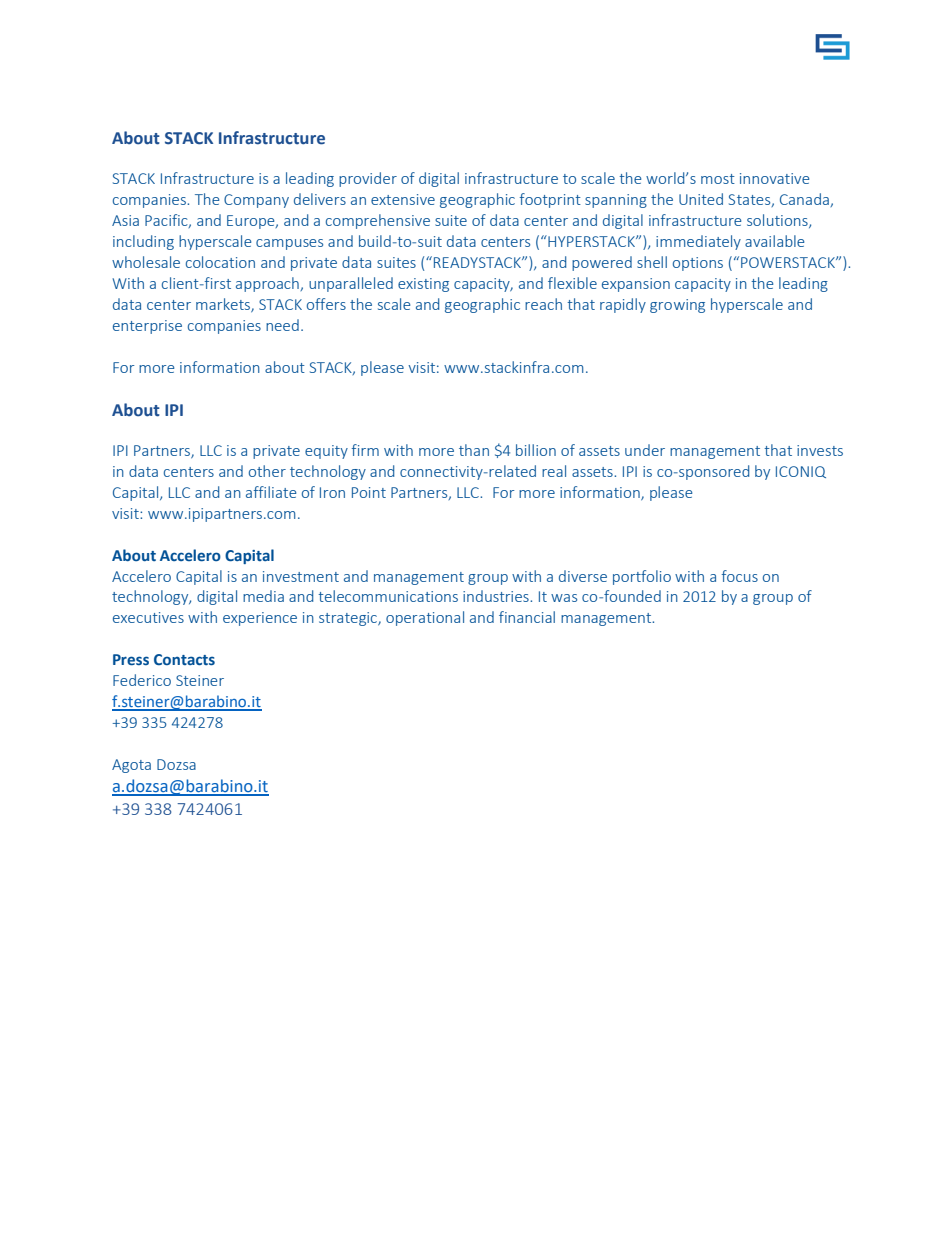  Describe the element at coordinates (267, 471) in the screenshot. I see `other` at that location.
